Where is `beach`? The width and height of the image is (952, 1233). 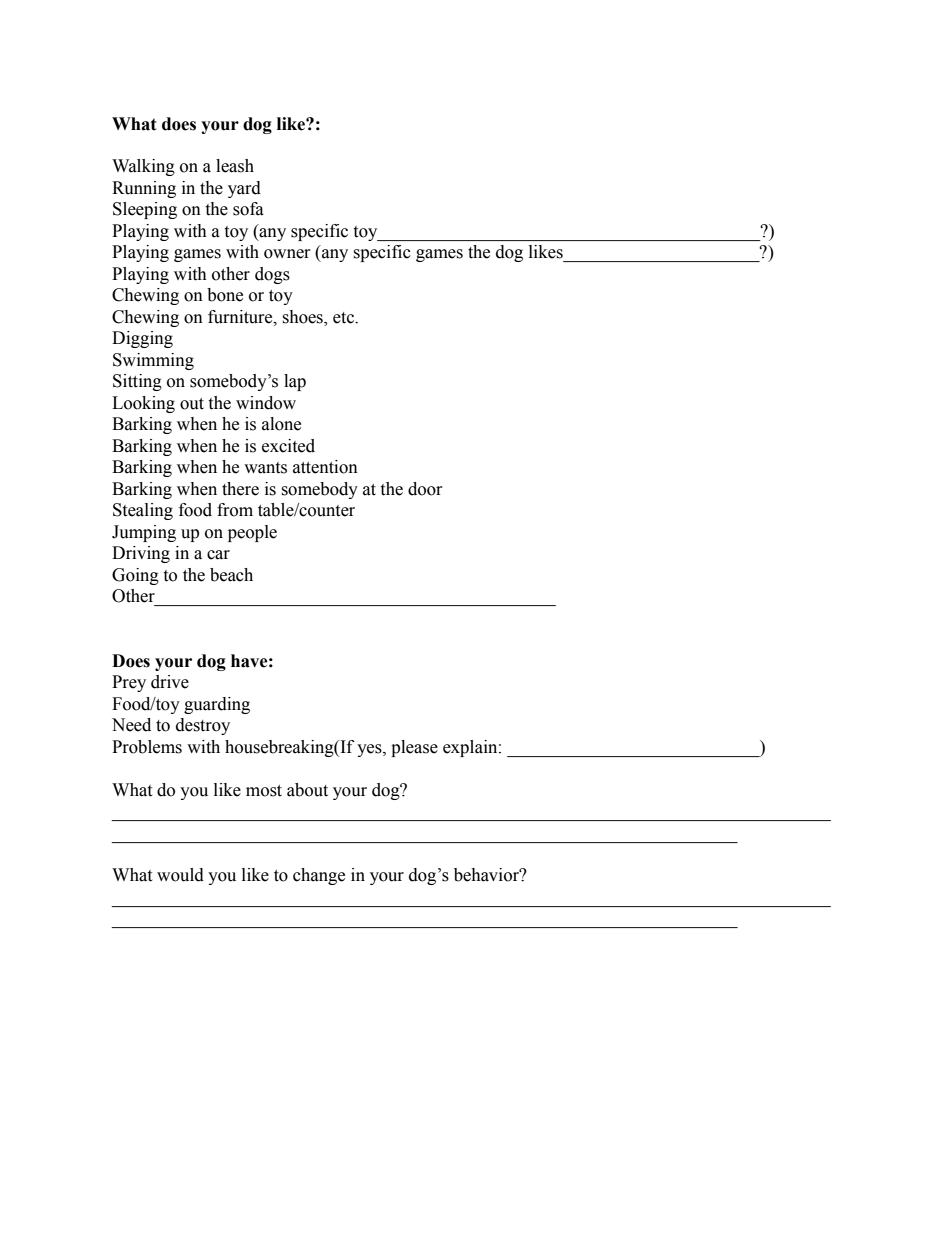 beach is located at coordinates (231, 575).
